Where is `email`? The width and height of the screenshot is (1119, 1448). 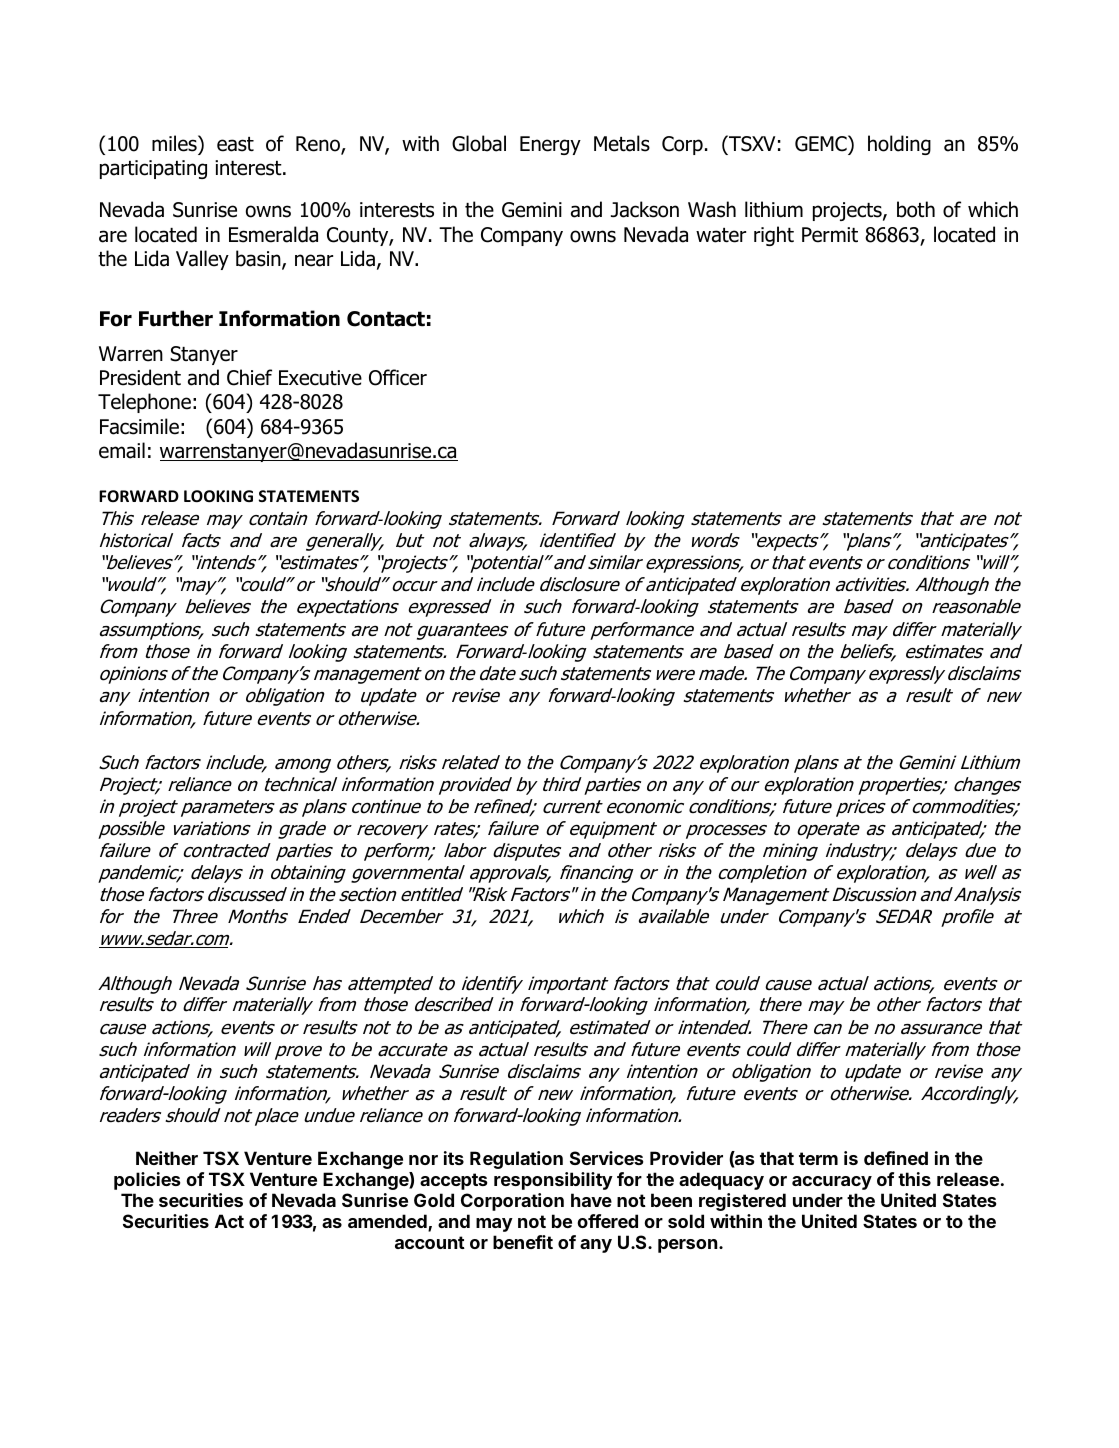 email is located at coordinates (122, 450).
